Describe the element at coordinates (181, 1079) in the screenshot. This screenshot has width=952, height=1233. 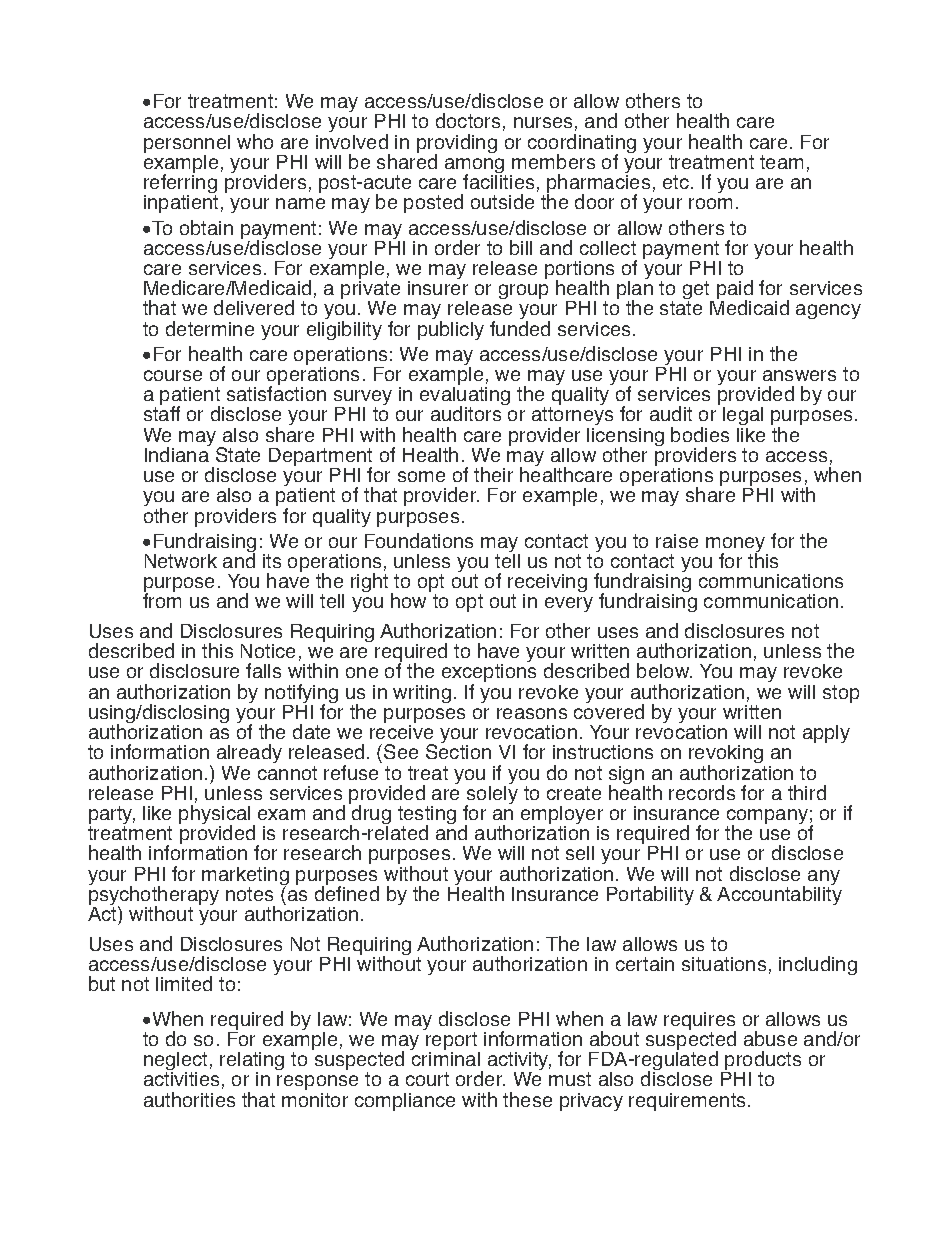
I see `activities` at that location.
